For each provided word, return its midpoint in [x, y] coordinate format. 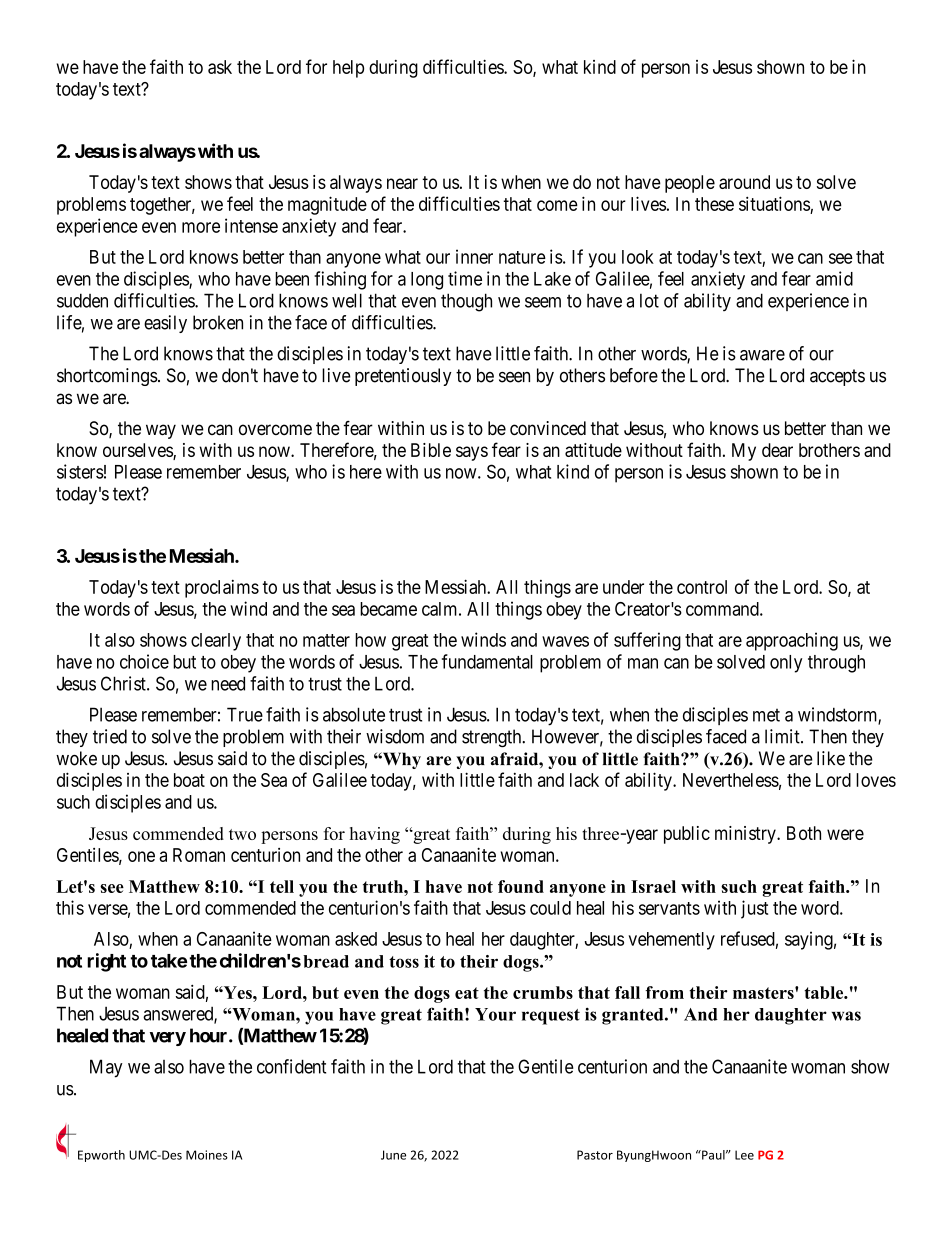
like [831, 758]
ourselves [138, 451]
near [402, 183]
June [393, 1155]
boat [189, 780]
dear [777, 450]
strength [493, 738]
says [472, 453]
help [348, 69]
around [744, 182]
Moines [207, 1155]
